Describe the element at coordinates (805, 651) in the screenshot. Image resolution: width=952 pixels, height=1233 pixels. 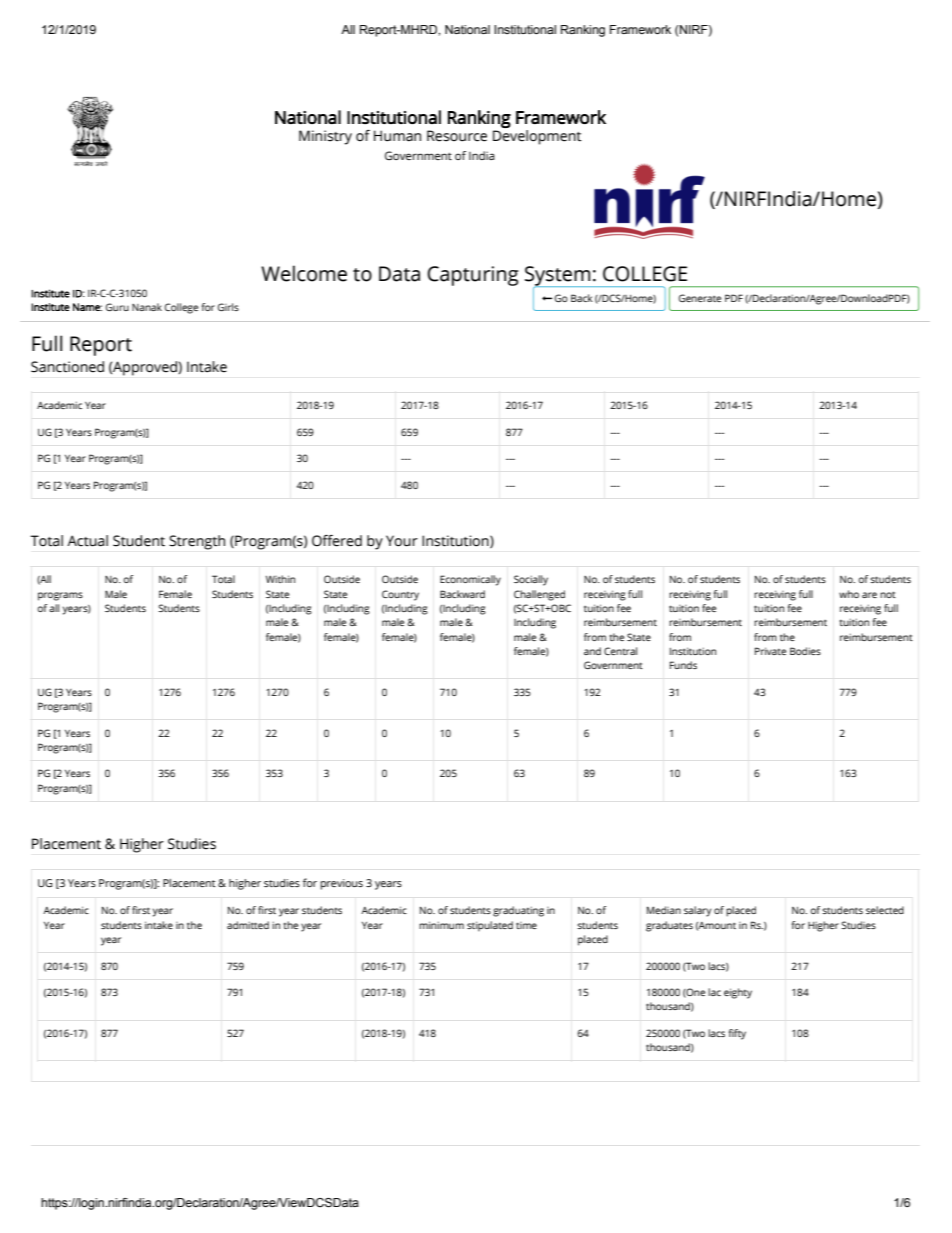
I see `Bodies` at that location.
